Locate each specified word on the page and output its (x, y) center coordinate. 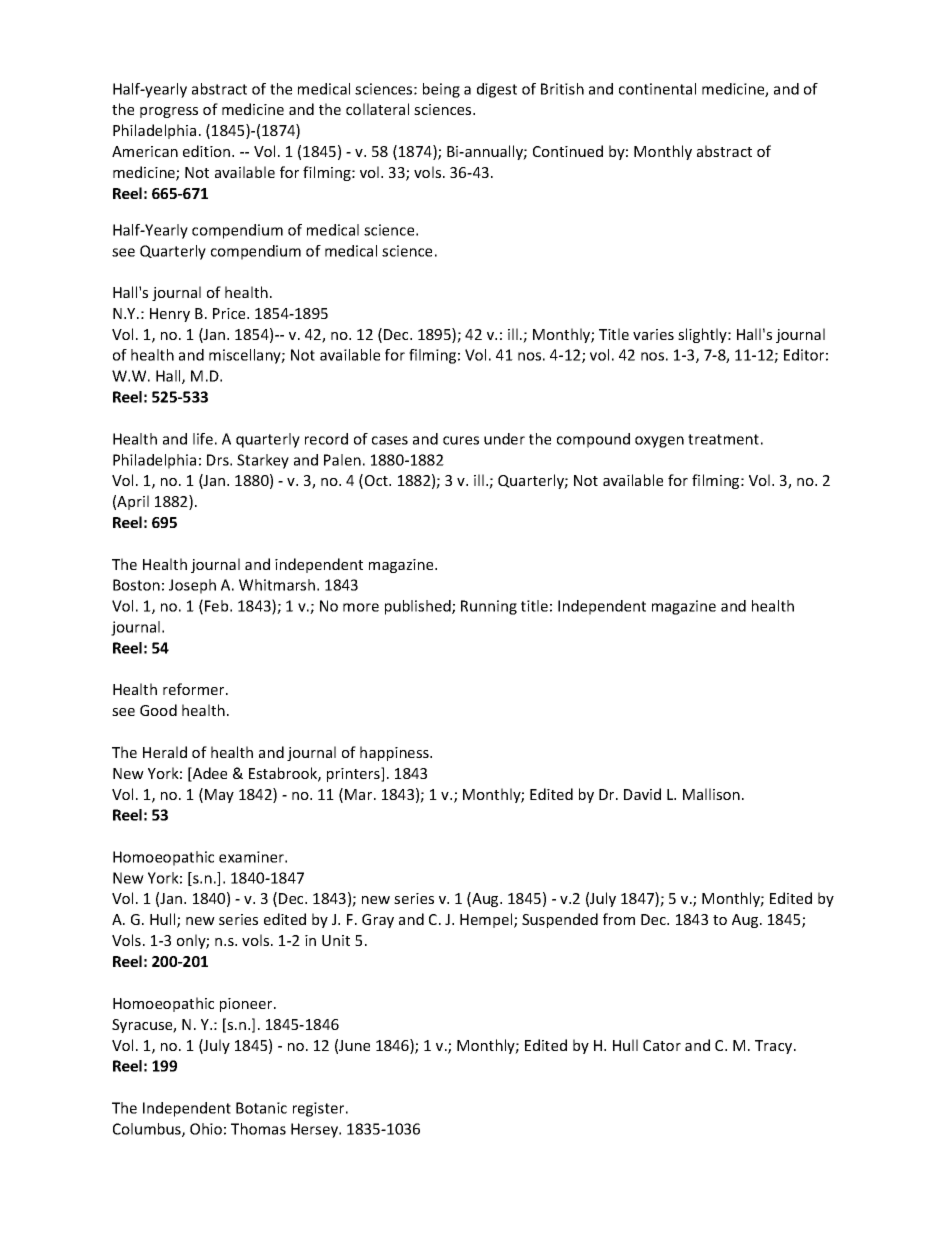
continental (657, 89)
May (219, 796)
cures (461, 440)
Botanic (261, 1108)
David (642, 794)
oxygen (659, 442)
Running (489, 607)
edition (208, 151)
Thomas (258, 1129)
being (441, 90)
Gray (378, 921)
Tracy (775, 1047)
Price (230, 313)
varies (653, 334)
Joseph (192, 586)
